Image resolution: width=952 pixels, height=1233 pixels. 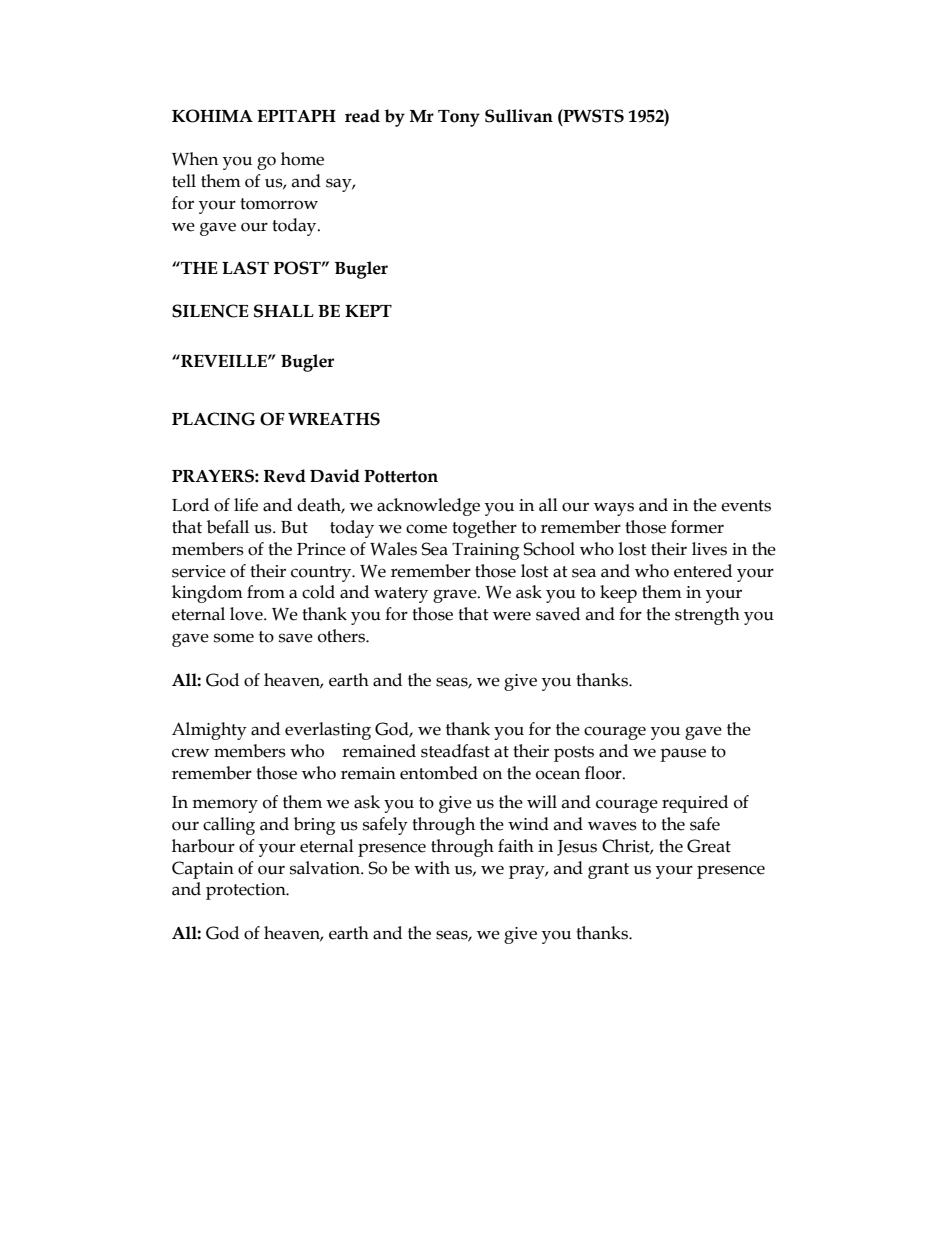 What do you see at coordinates (247, 891) in the document?
I see `protection` at bounding box center [247, 891].
